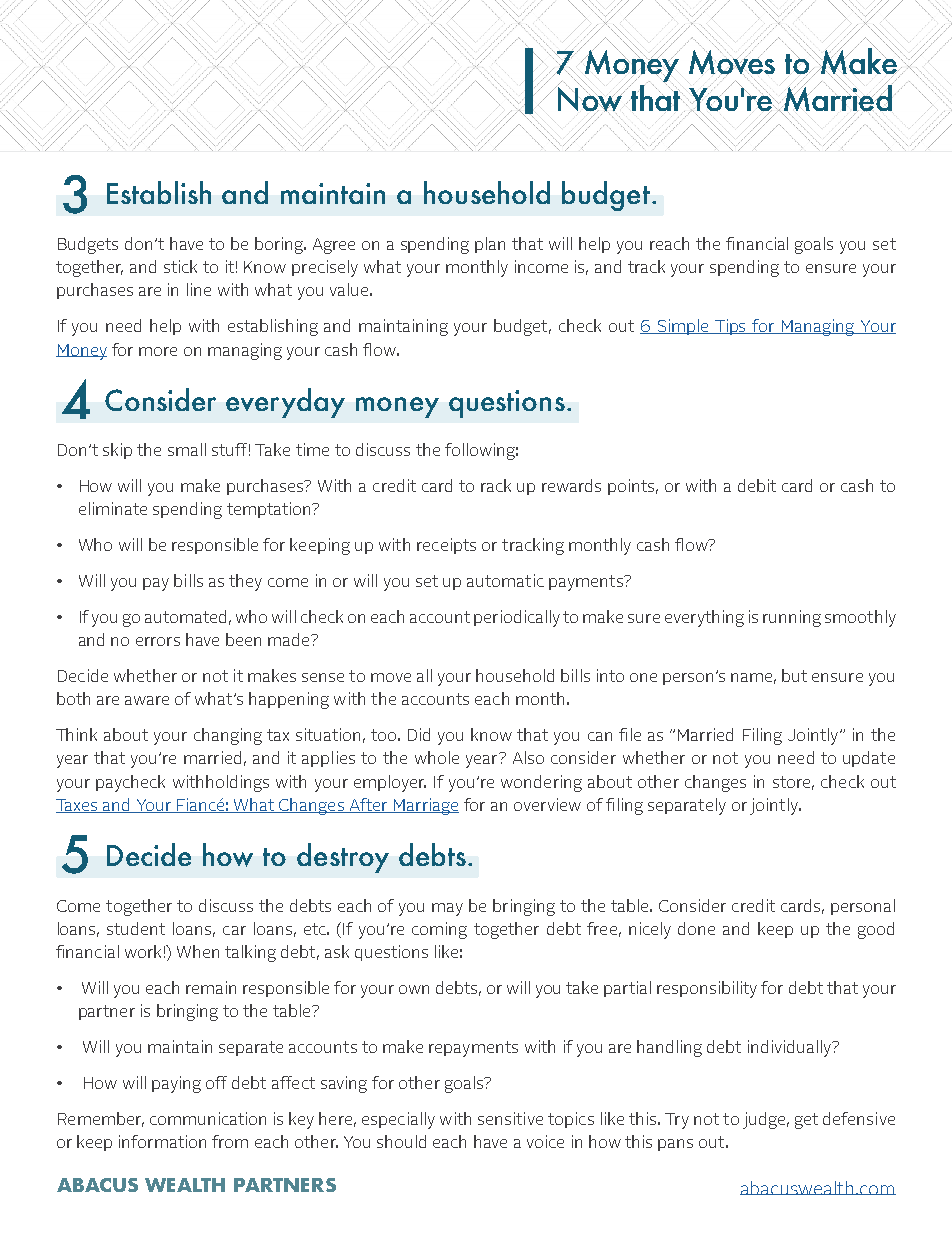 This screenshot has width=952, height=1233. What do you see at coordinates (490, 245) in the screenshot?
I see `plan` at bounding box center [490, 245].
